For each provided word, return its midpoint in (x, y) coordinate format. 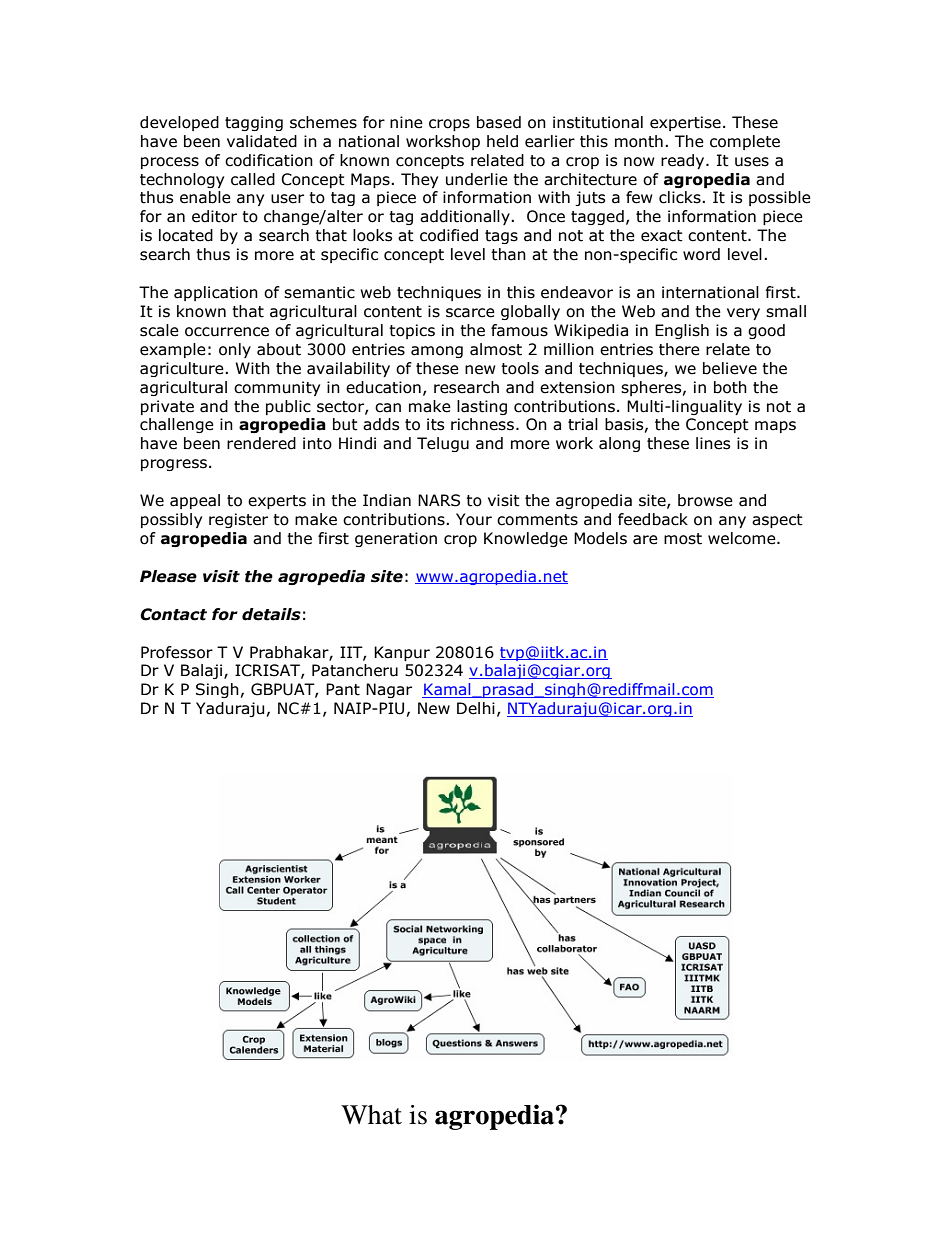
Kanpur (402, 653)
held (502, 141)
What (371, 1115)
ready (684, 161)
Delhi (476, 708)
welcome (743, 538)
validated (262, 141)
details (271, 614)
